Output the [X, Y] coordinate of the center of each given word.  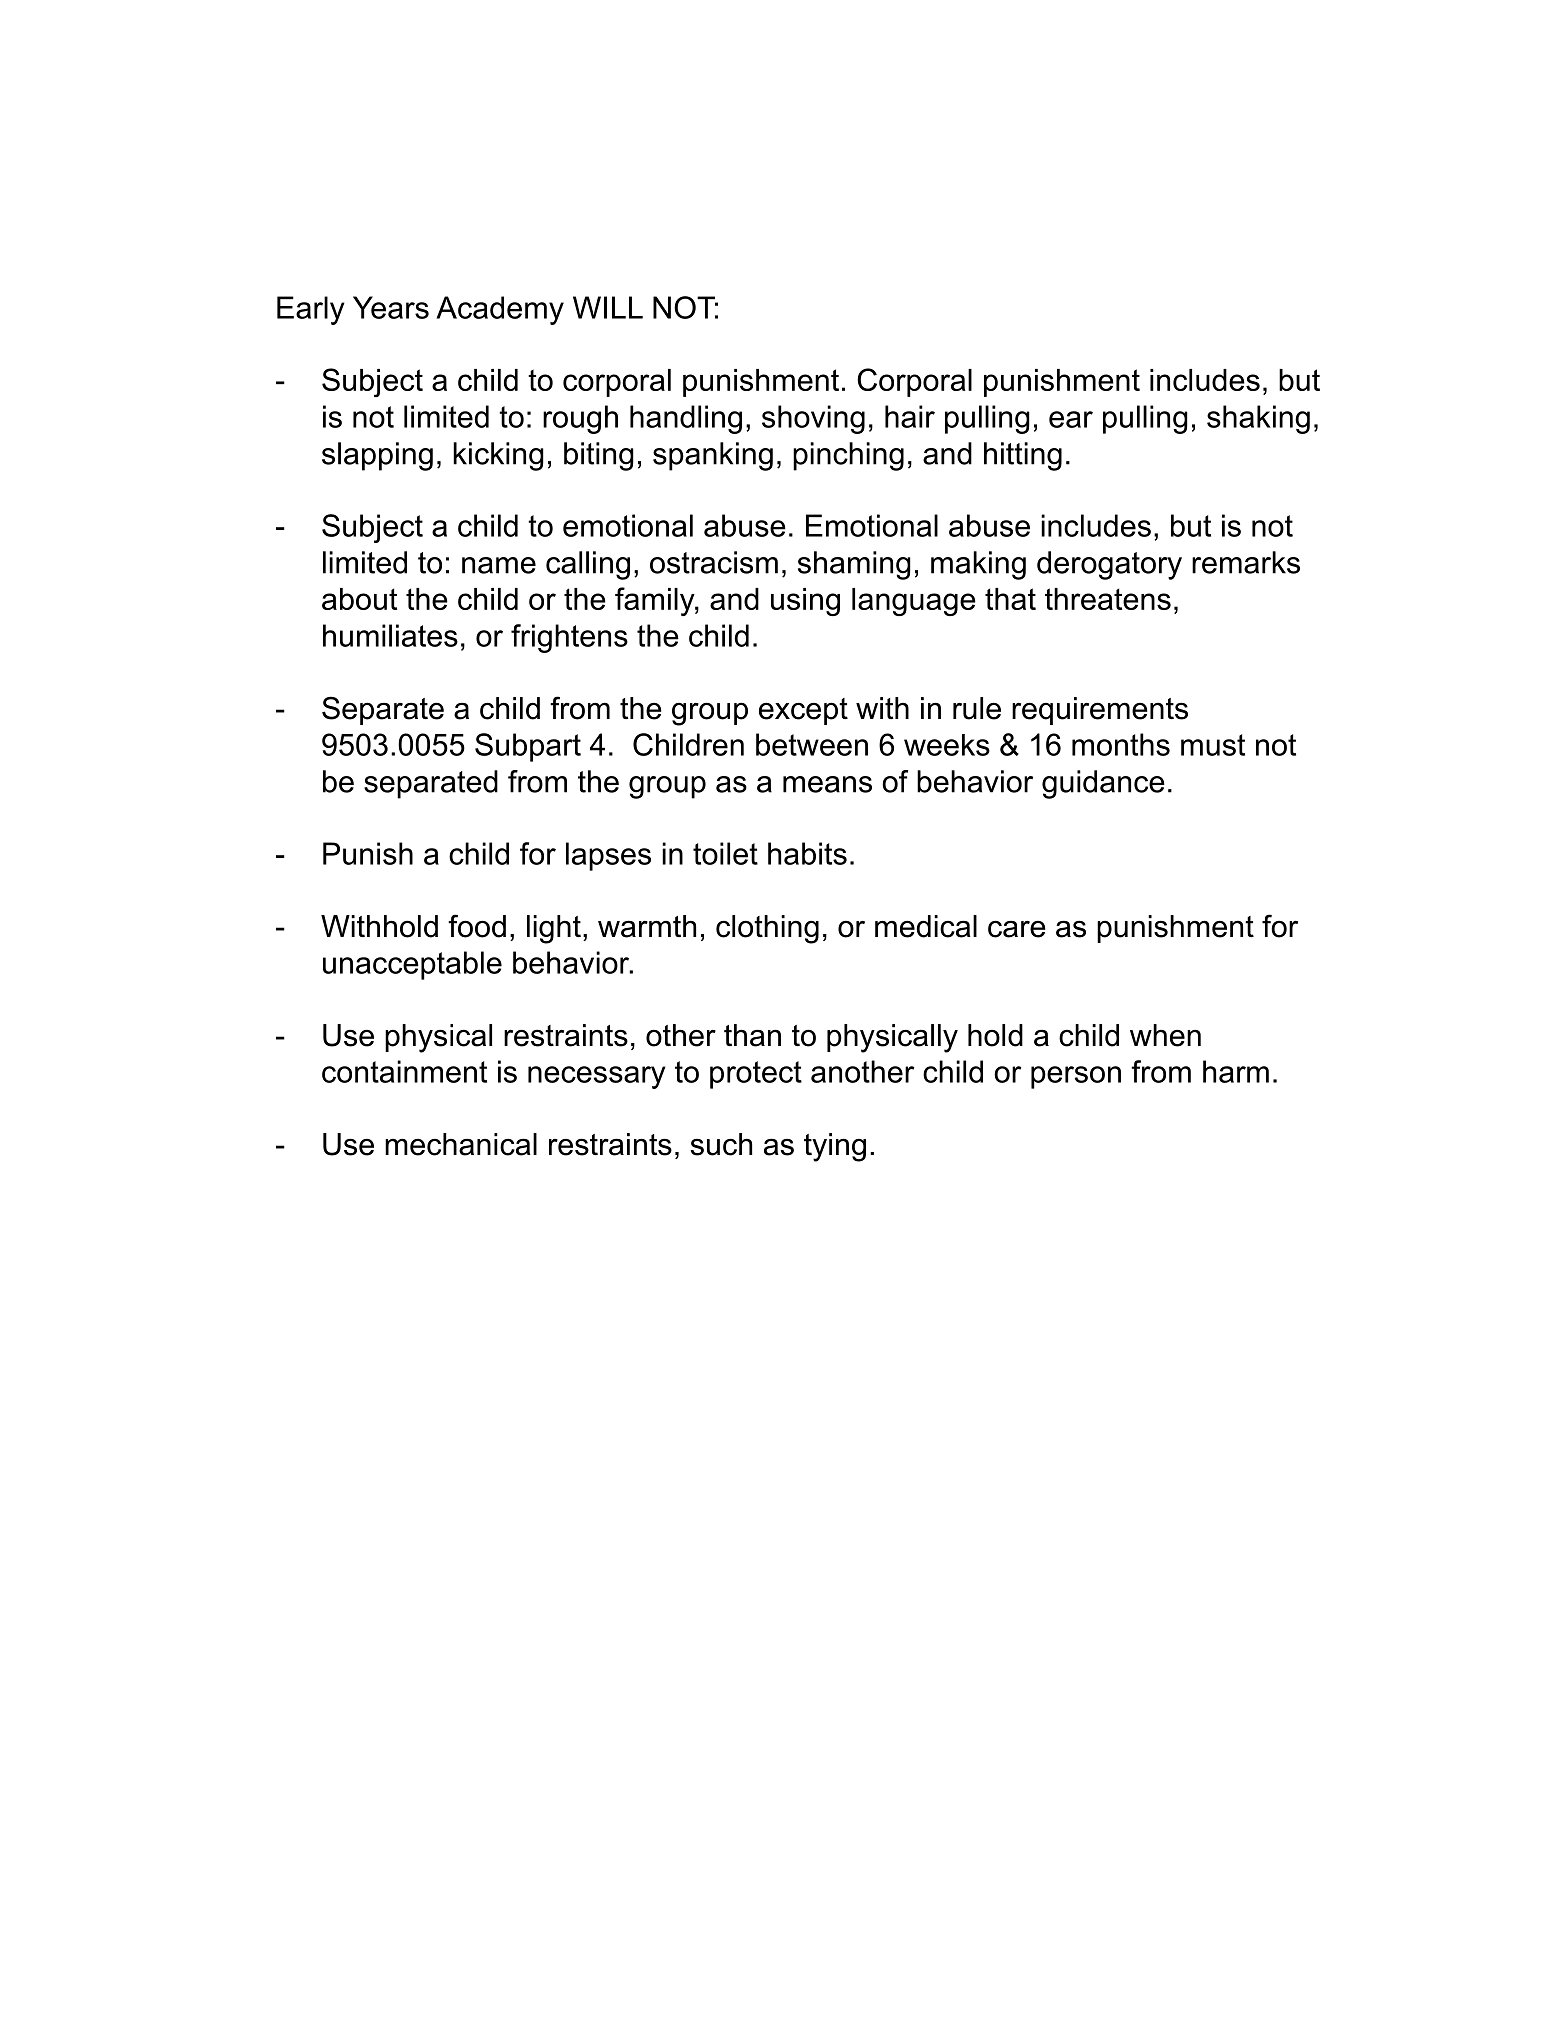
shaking [1258, 419]
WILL [608, 307]
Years [391, 307]
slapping [377, 456]
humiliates [390, 635]
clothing [767, 929]
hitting [1023, 456]
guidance [1103, 784]
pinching [848, 456]
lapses [608, 856]
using [805, 602]
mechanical [461, 1144]
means [827, 784]
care [1017, 929]
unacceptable [412, 965]
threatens [1108, 599]
